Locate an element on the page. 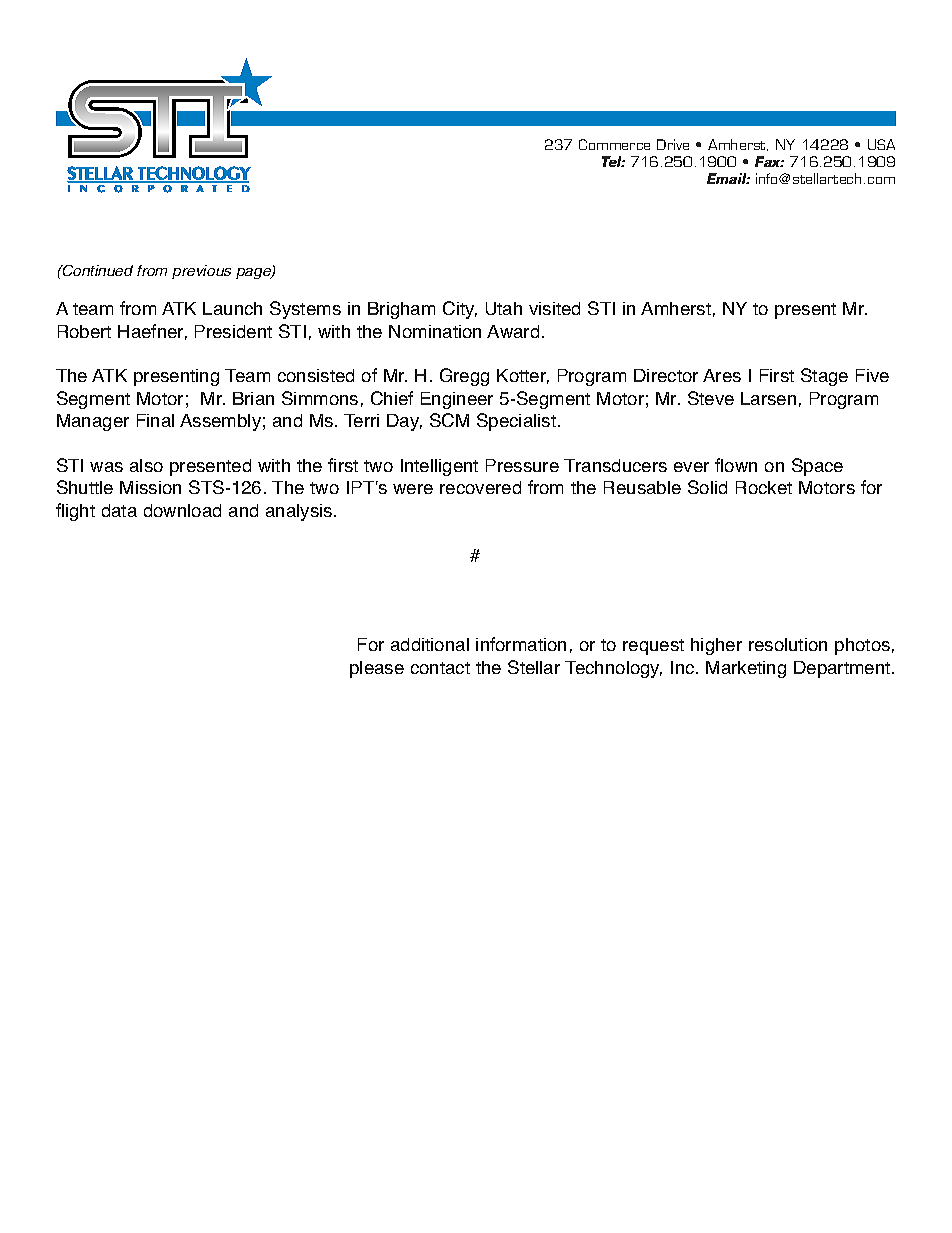 This image has height=1233, width=952. Gregg is located at coordinates (464, 377).
